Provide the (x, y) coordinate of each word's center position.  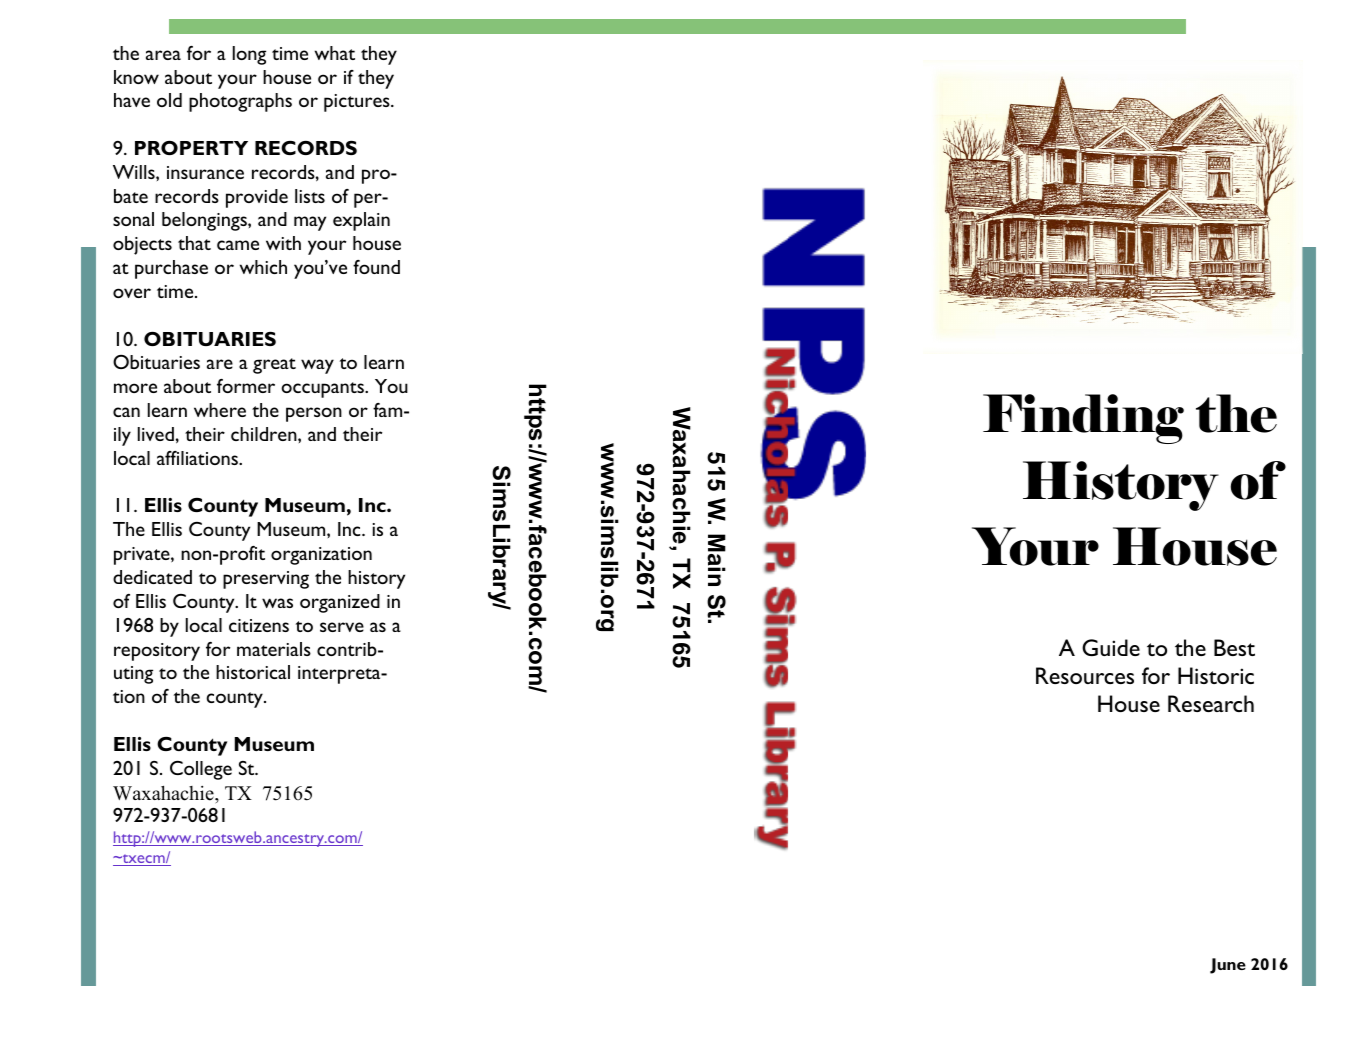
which (263, 267)
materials (274, 649)
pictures (358, 103)
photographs (240, 102)
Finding (1083, 419)
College (201, 770)
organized (340, 603)
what (335, 53)
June (1228, 966)
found (376, 267)
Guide (1111, 647)
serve (342, 627)
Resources (1085, 675)
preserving (266, 580)
